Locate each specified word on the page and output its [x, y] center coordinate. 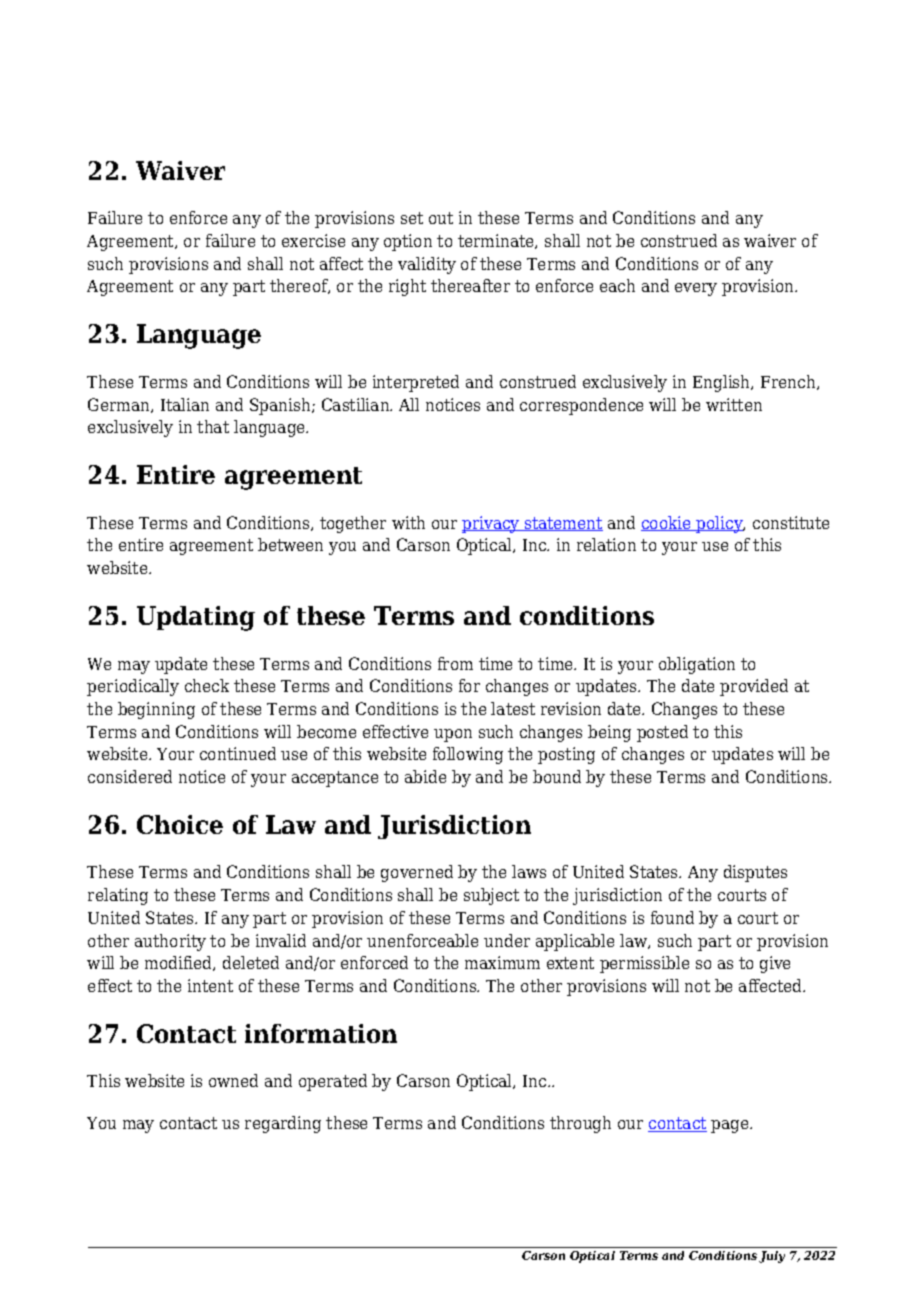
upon [453, 735]
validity [427, 265]
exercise [313, 240]
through [580, 1124]
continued [238, 753]
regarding [283, 1124]
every [696, 289]
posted [662, 733]
